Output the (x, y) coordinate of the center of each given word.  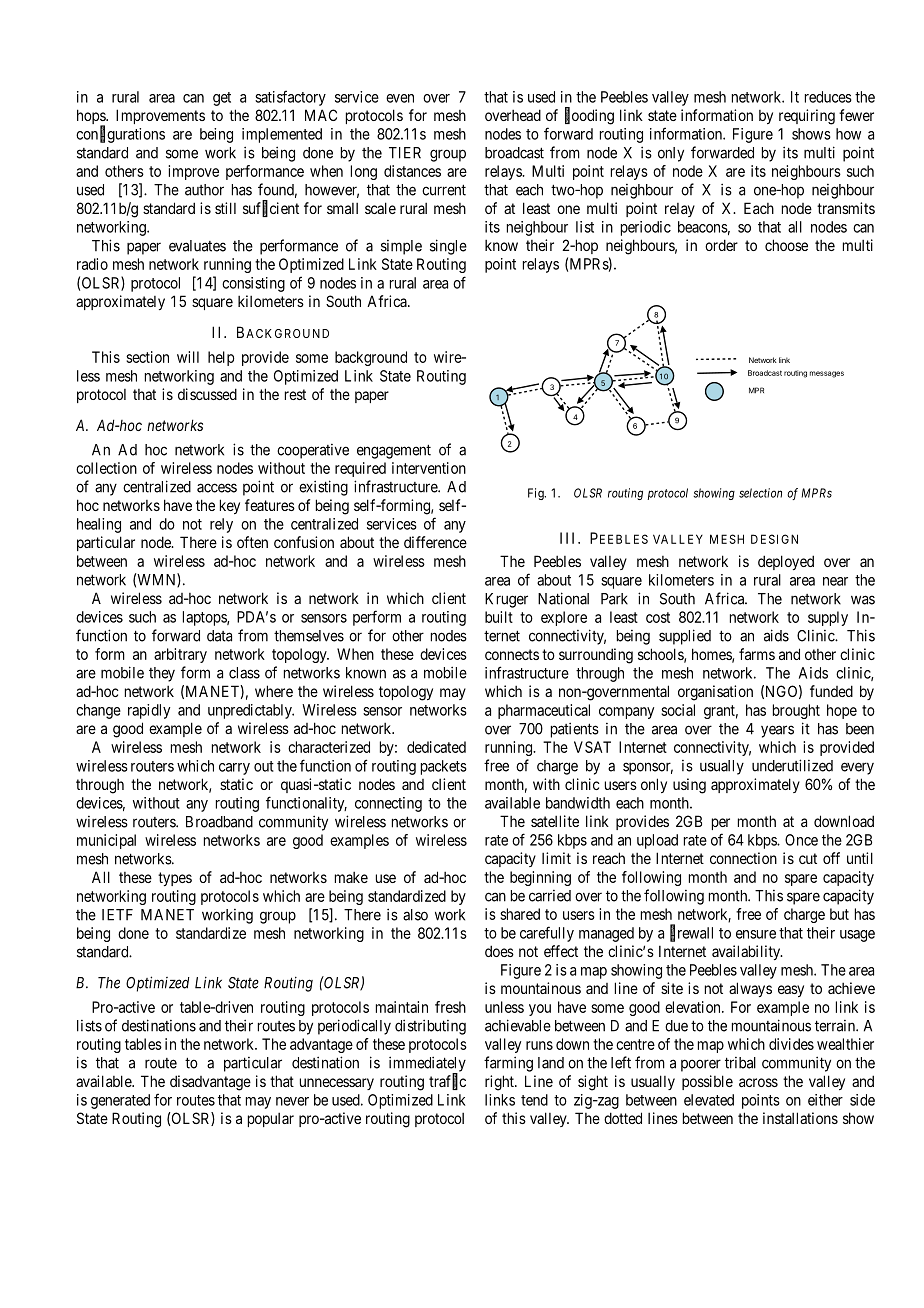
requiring (807, 117)
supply (828, 618)
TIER (405, 153)
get (222, 99)
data (219, 636)
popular (271, 1120)
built (499, 617)
